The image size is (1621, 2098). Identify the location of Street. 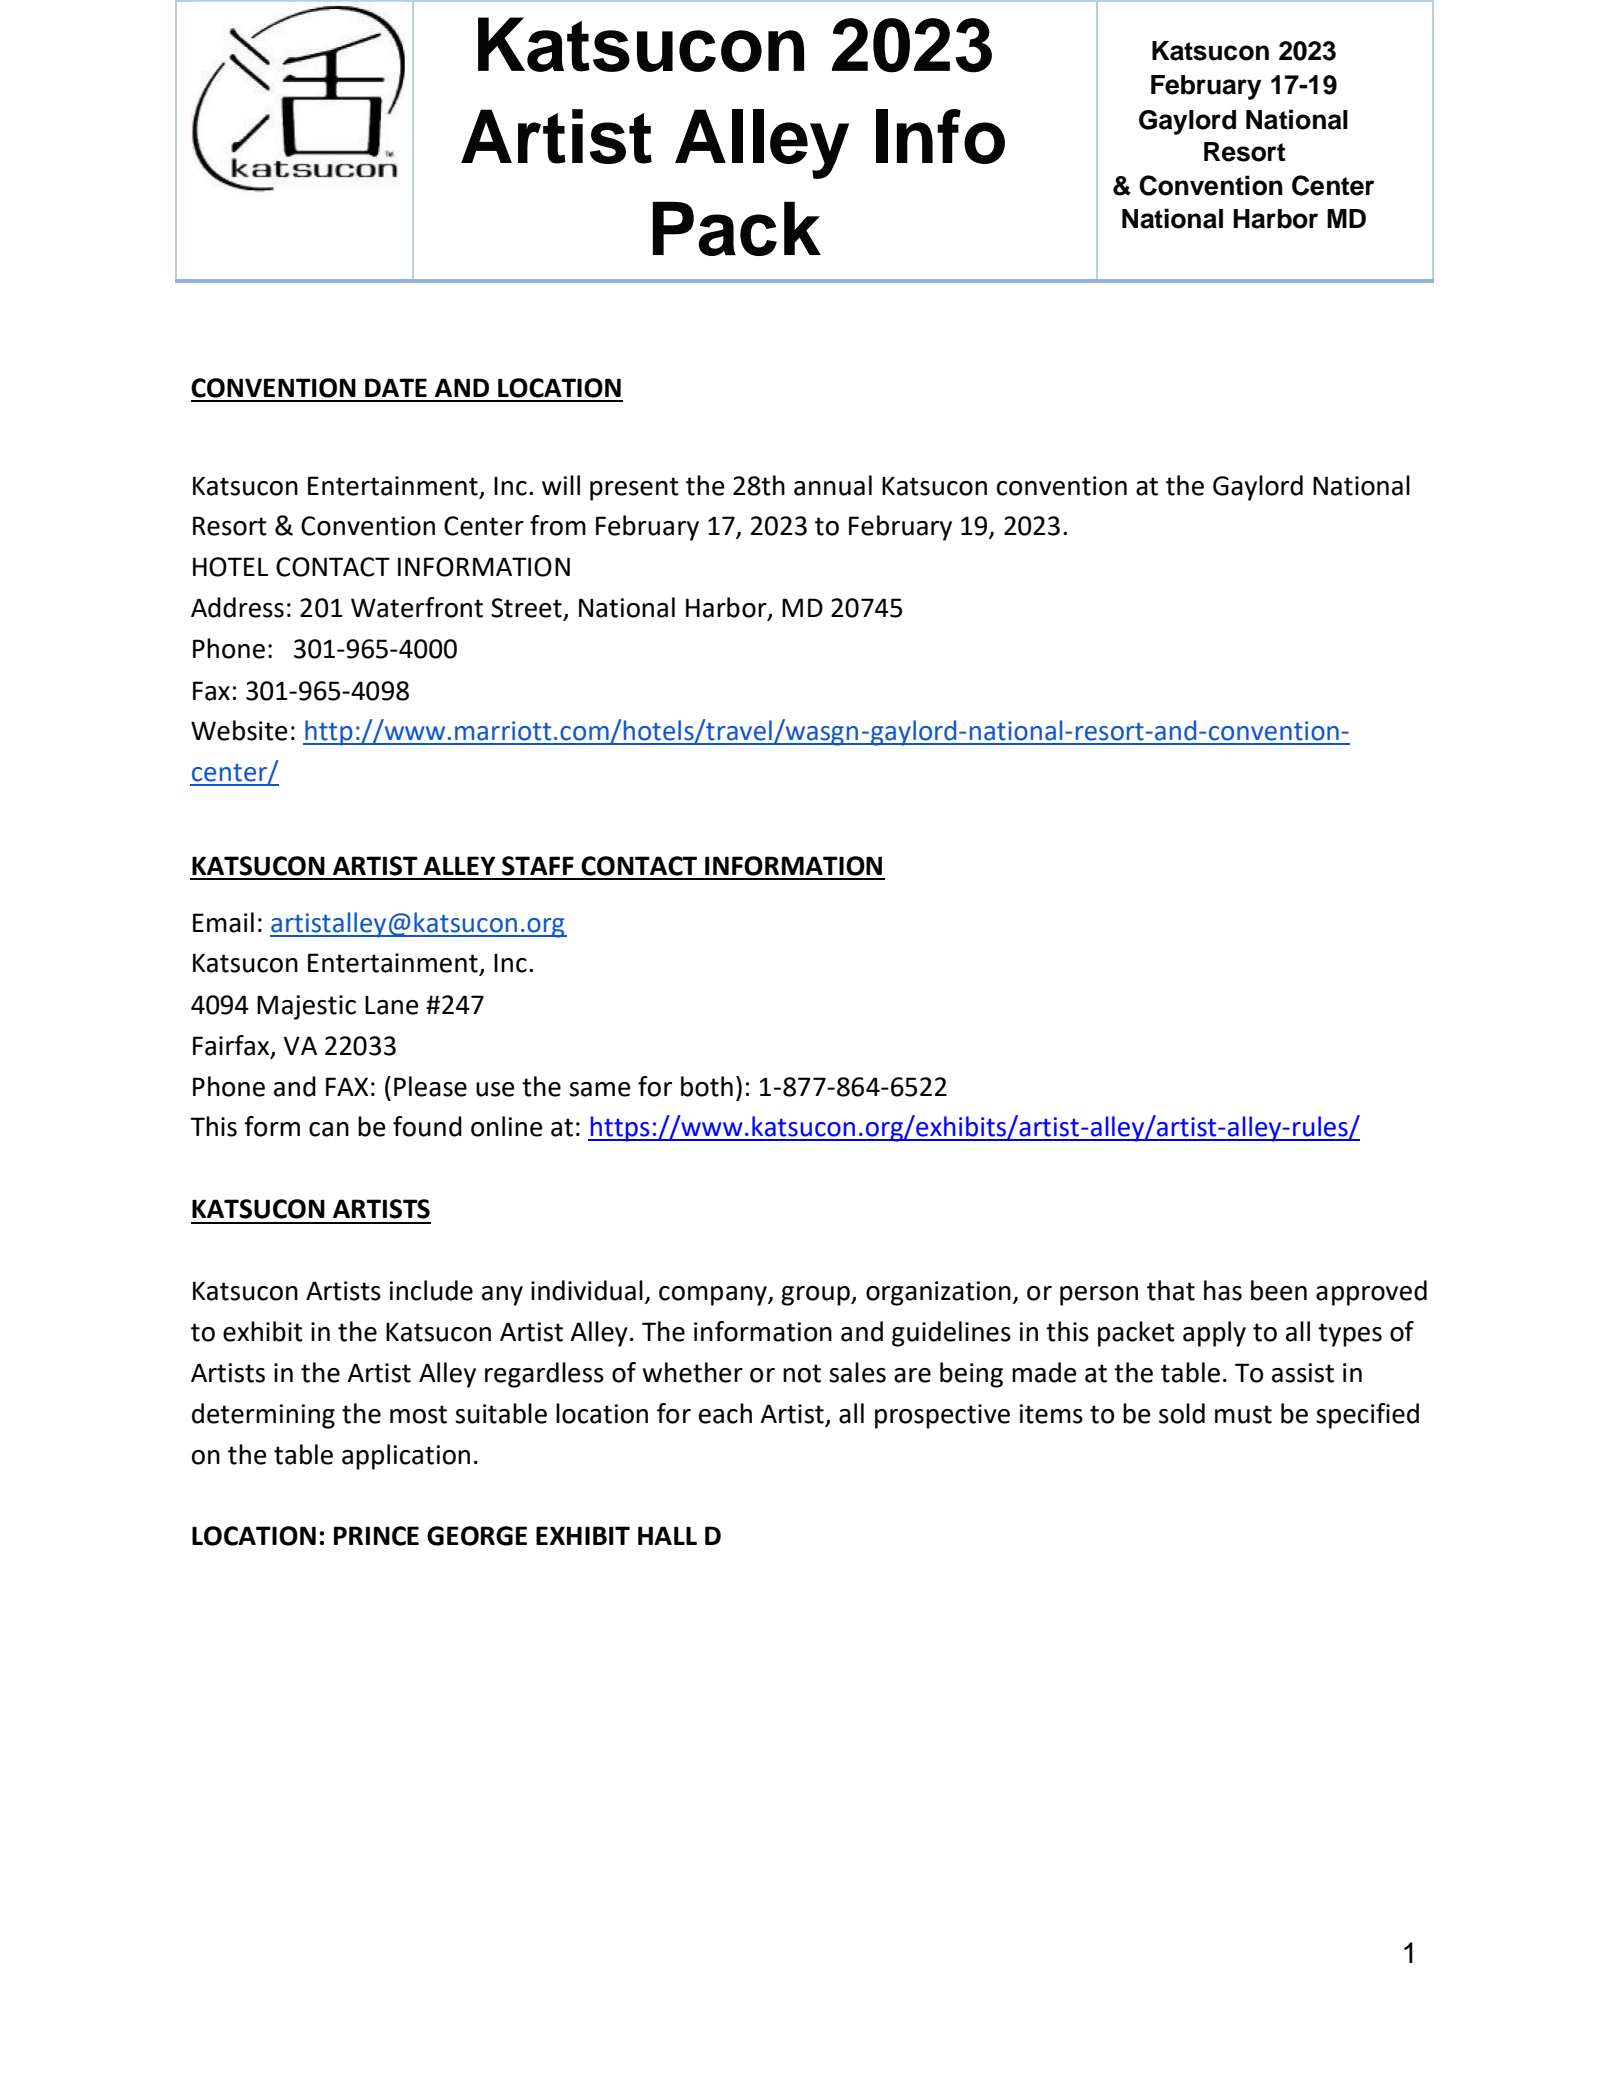
(527, 609).
